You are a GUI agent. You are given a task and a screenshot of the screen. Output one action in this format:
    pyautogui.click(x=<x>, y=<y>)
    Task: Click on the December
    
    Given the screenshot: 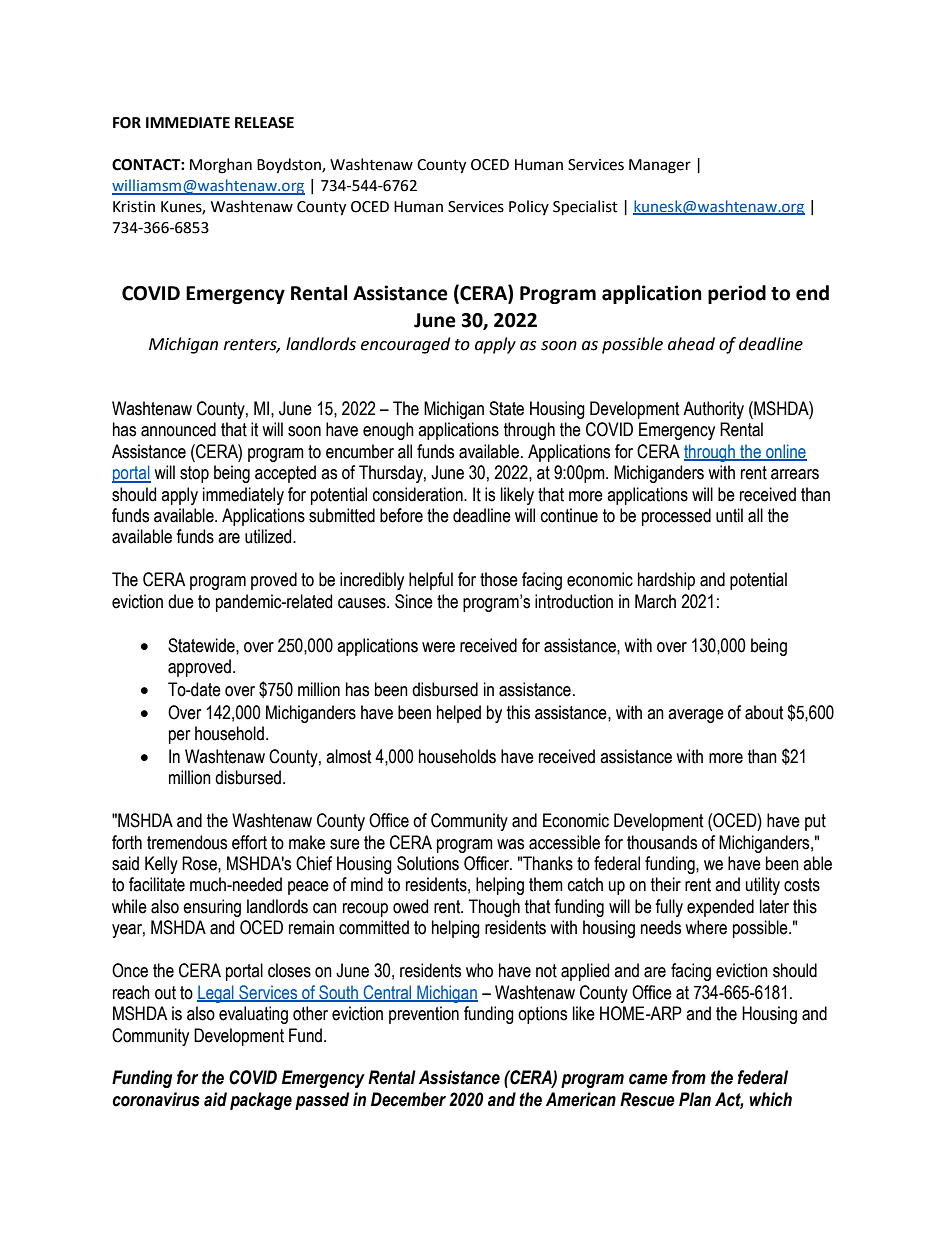 What is the action you would take?
    pyautogui.click(x=408, y=1099)
